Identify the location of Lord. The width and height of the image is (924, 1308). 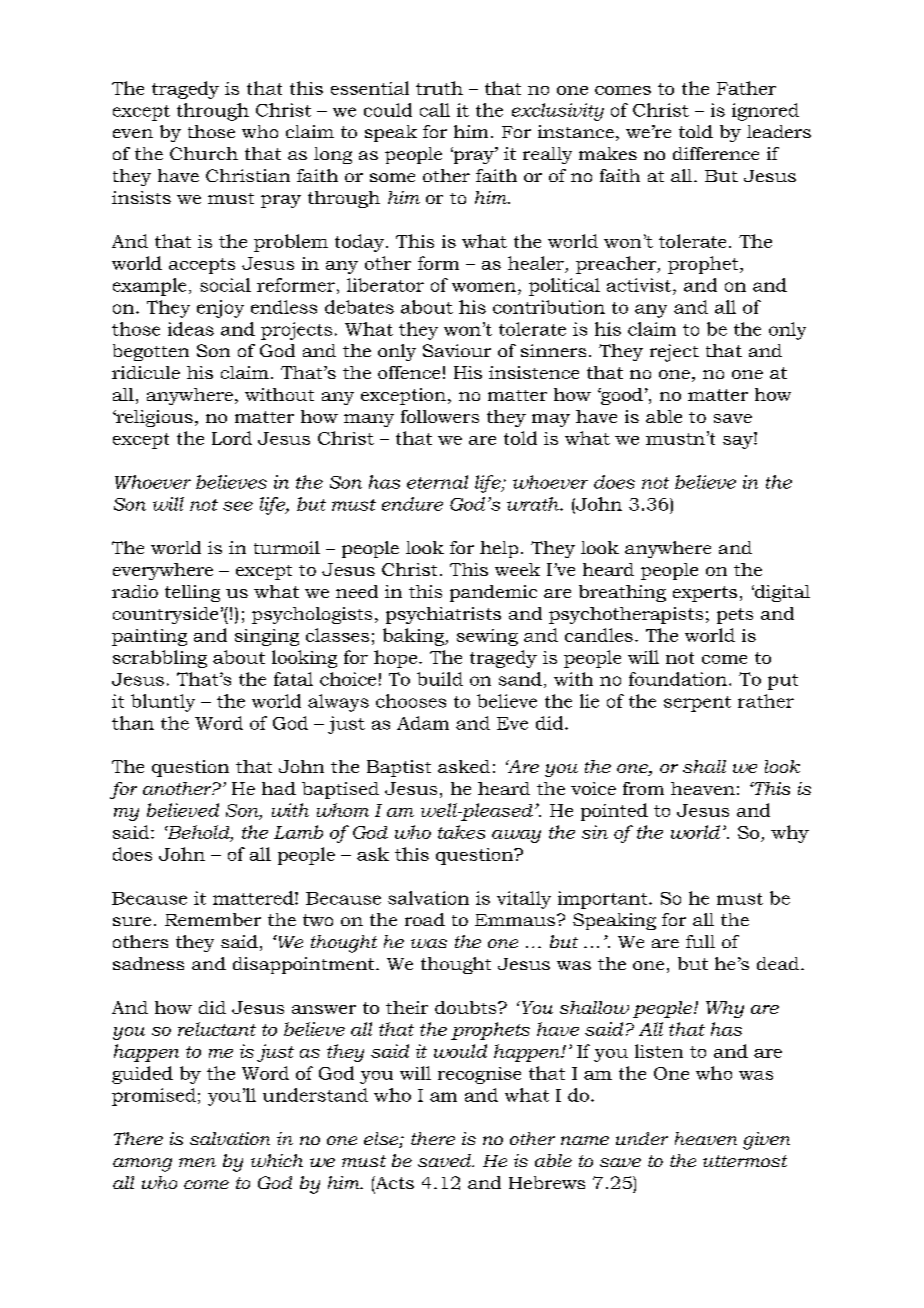
(232, 438).
